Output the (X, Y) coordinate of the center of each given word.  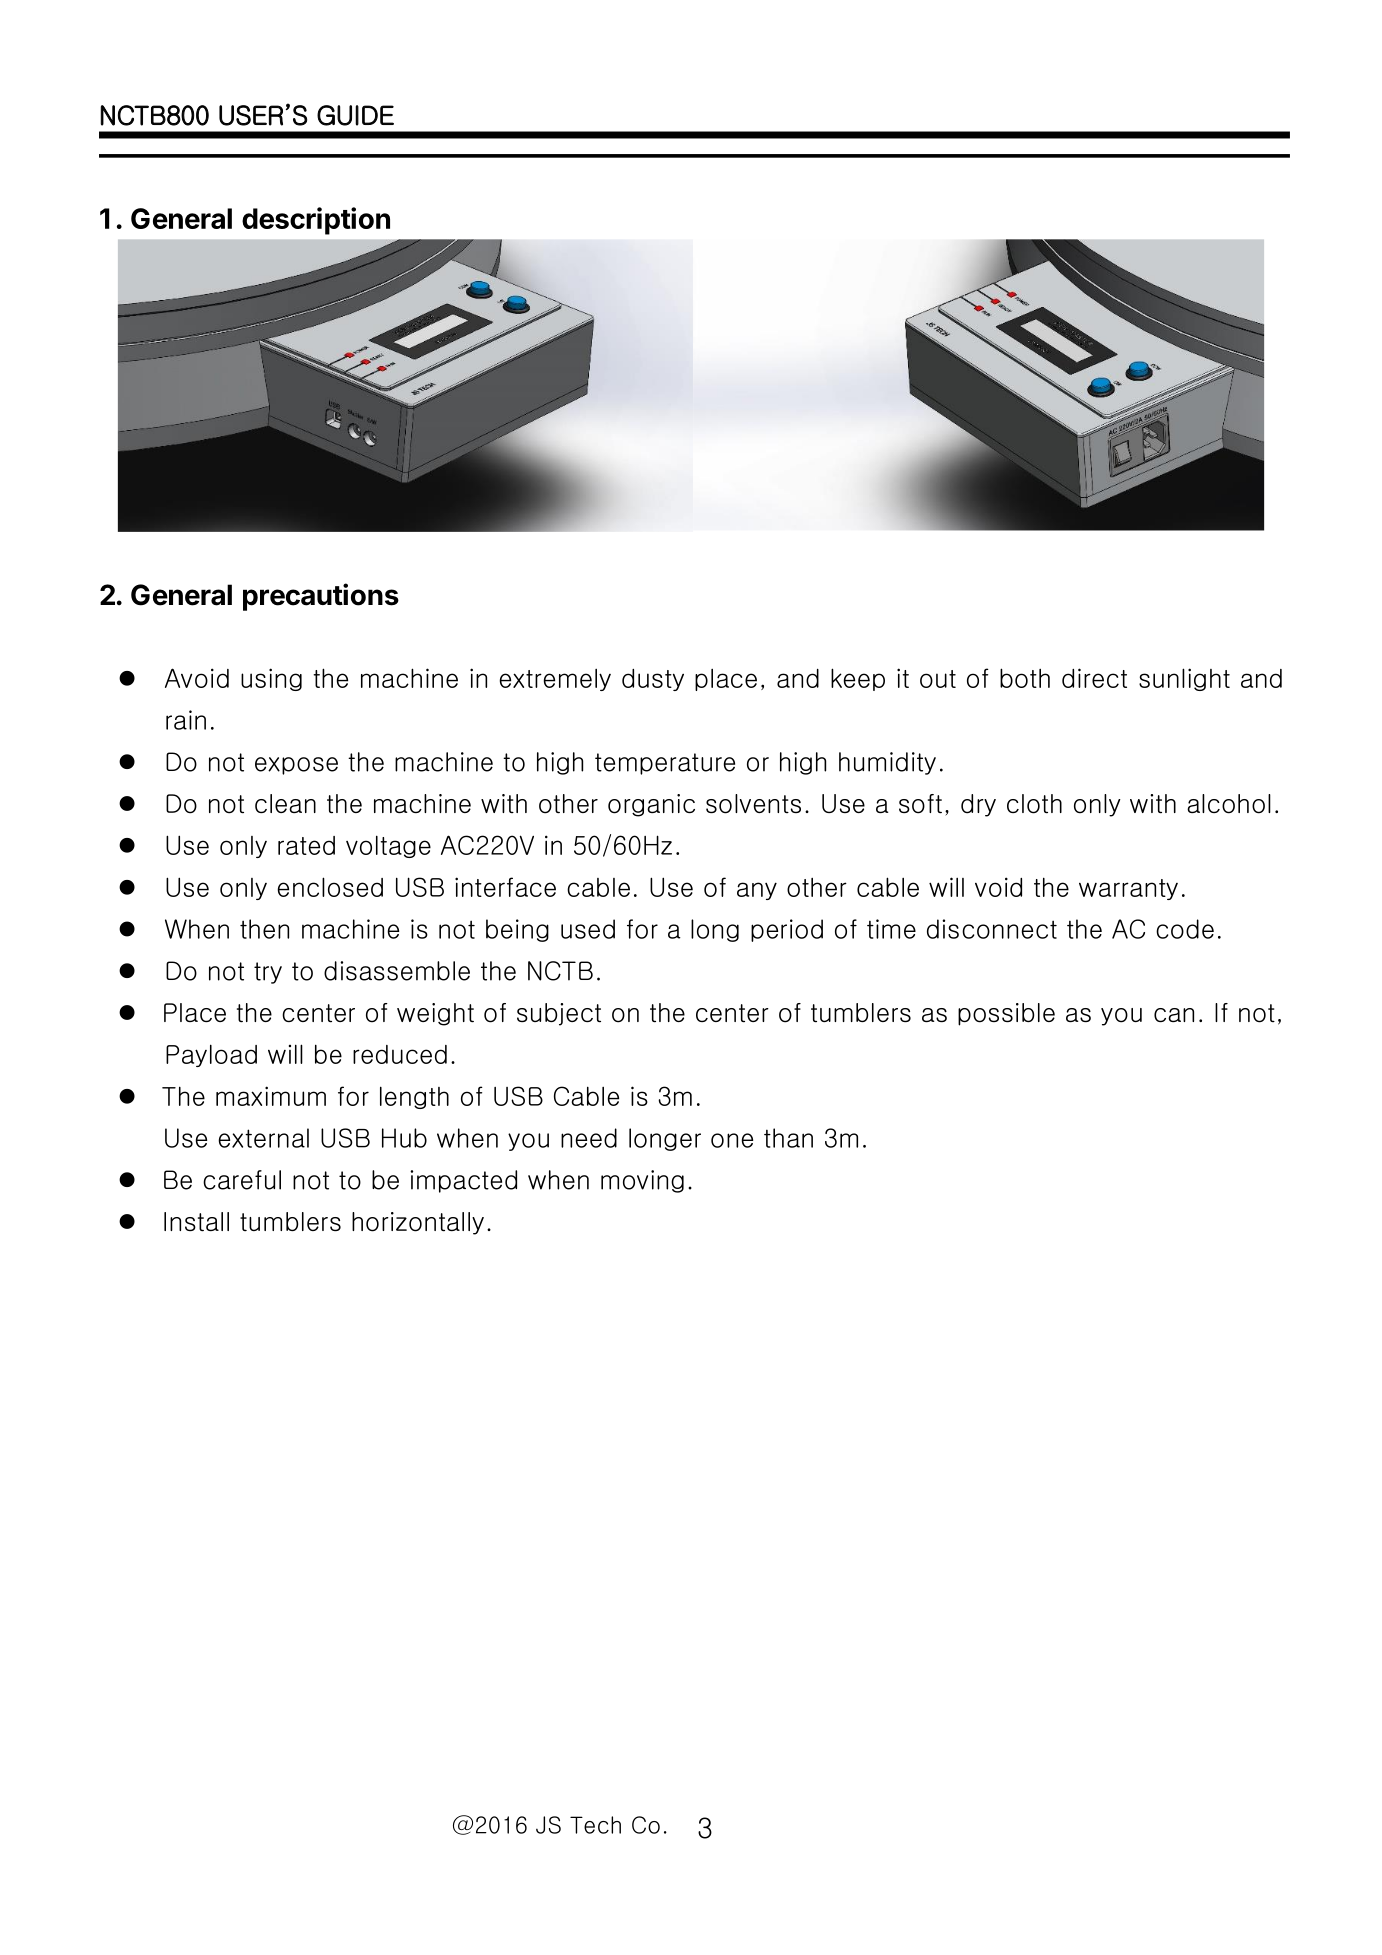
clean (285, 803)
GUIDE (355, 115)
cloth (1034, 804)
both (1025, 678)
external (263, 1138)
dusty (653, 680)
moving (642, 1181)
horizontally (418, 1223)
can (1174, 1015)
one (732, 1140)
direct (1094, 678)
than (788, 1138)
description (316, 221)
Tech (595, 1825)
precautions (321, 597)
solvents (753, 804)
